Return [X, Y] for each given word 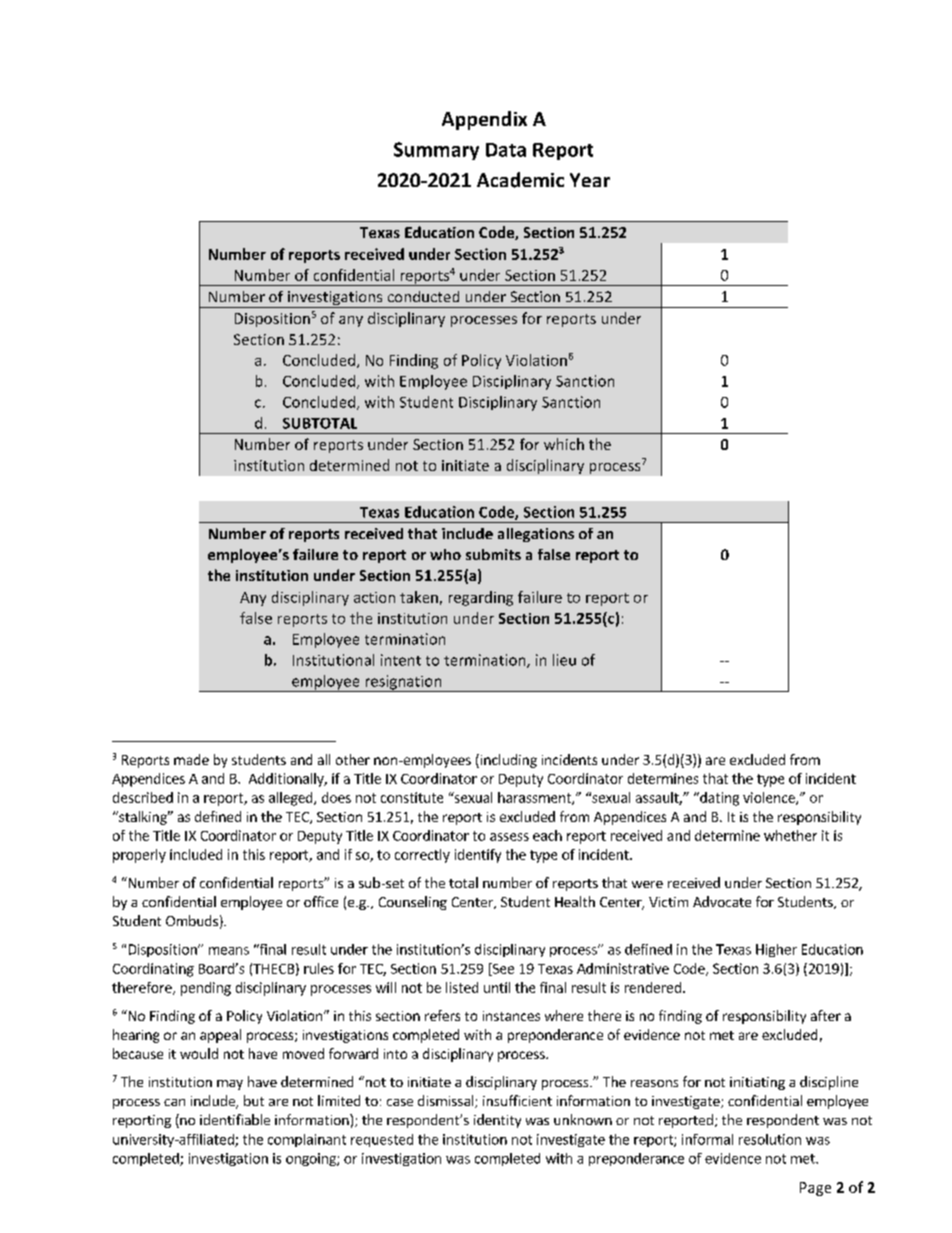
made [191, 759]
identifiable [235, 1119]
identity [497, 1121]
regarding [481, 598]
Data [506, 150]
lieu [564, 660]
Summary [436, 151]
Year [590, 180]
